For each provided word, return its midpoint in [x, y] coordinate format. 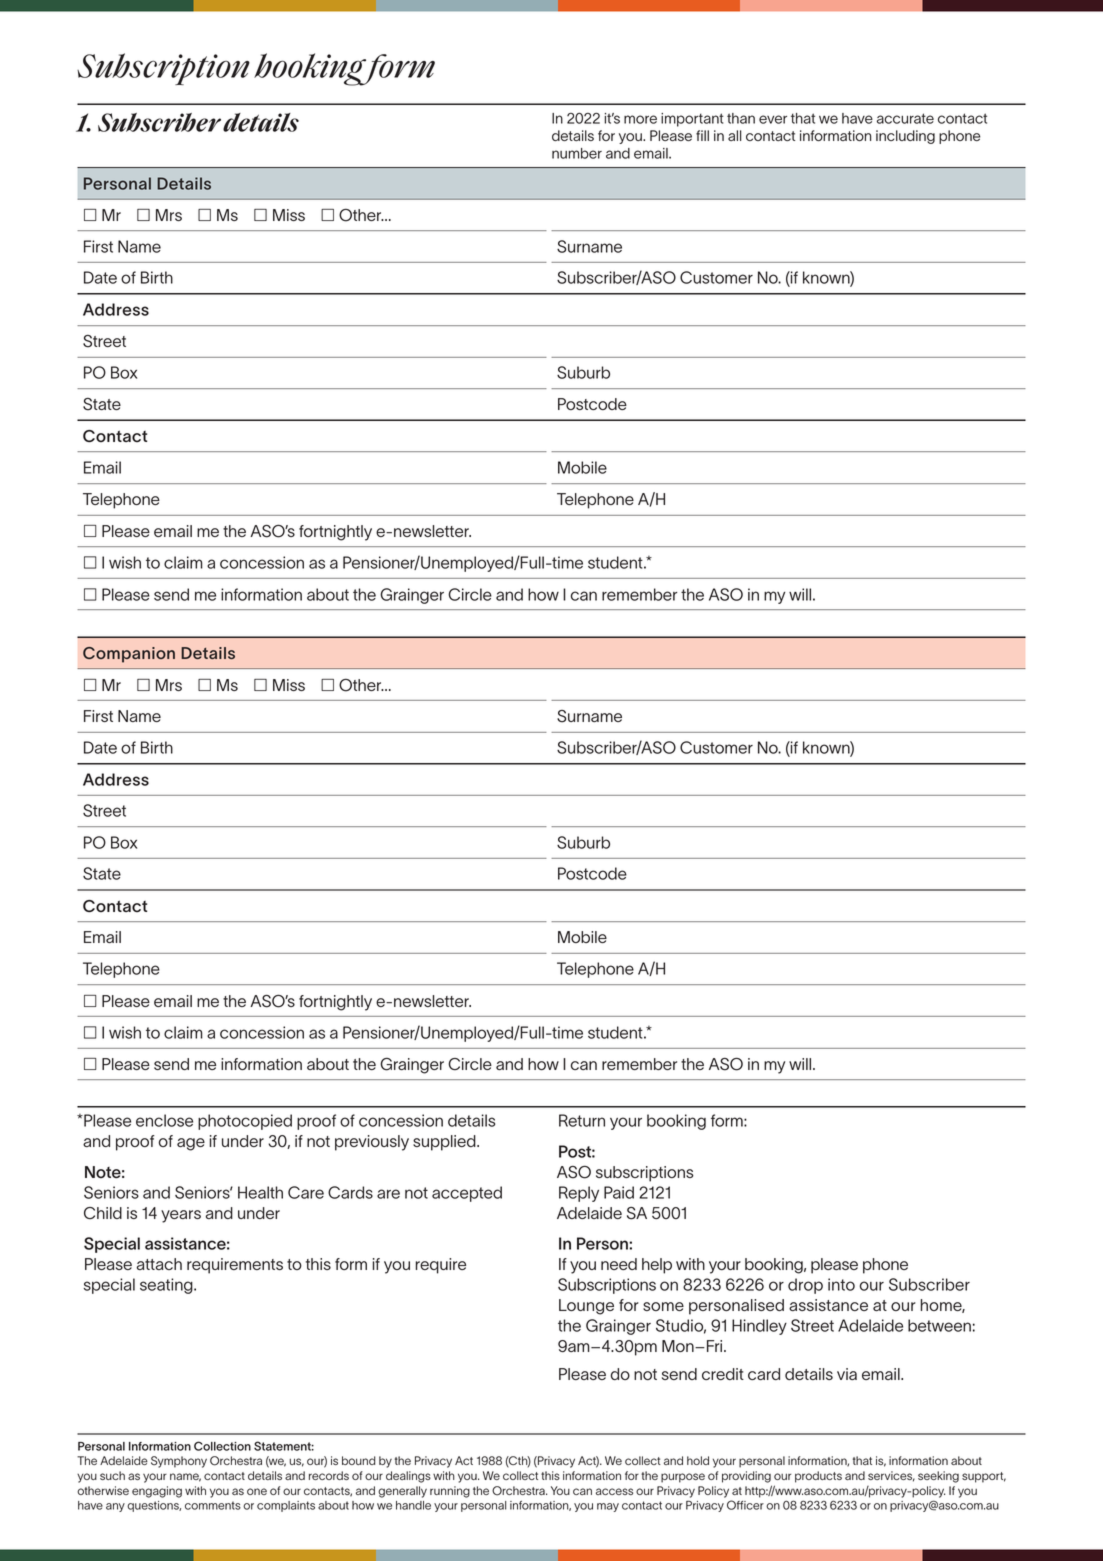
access [614, 1491]
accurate [905, 118]
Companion [129, 655]
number [577, 153]
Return [582, 1120]
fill [702, 135]
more [640, 119]
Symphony [179, 1462]
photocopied [245, 1122]
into [841, 1284]
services [891, 1476]
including [905, 137]
